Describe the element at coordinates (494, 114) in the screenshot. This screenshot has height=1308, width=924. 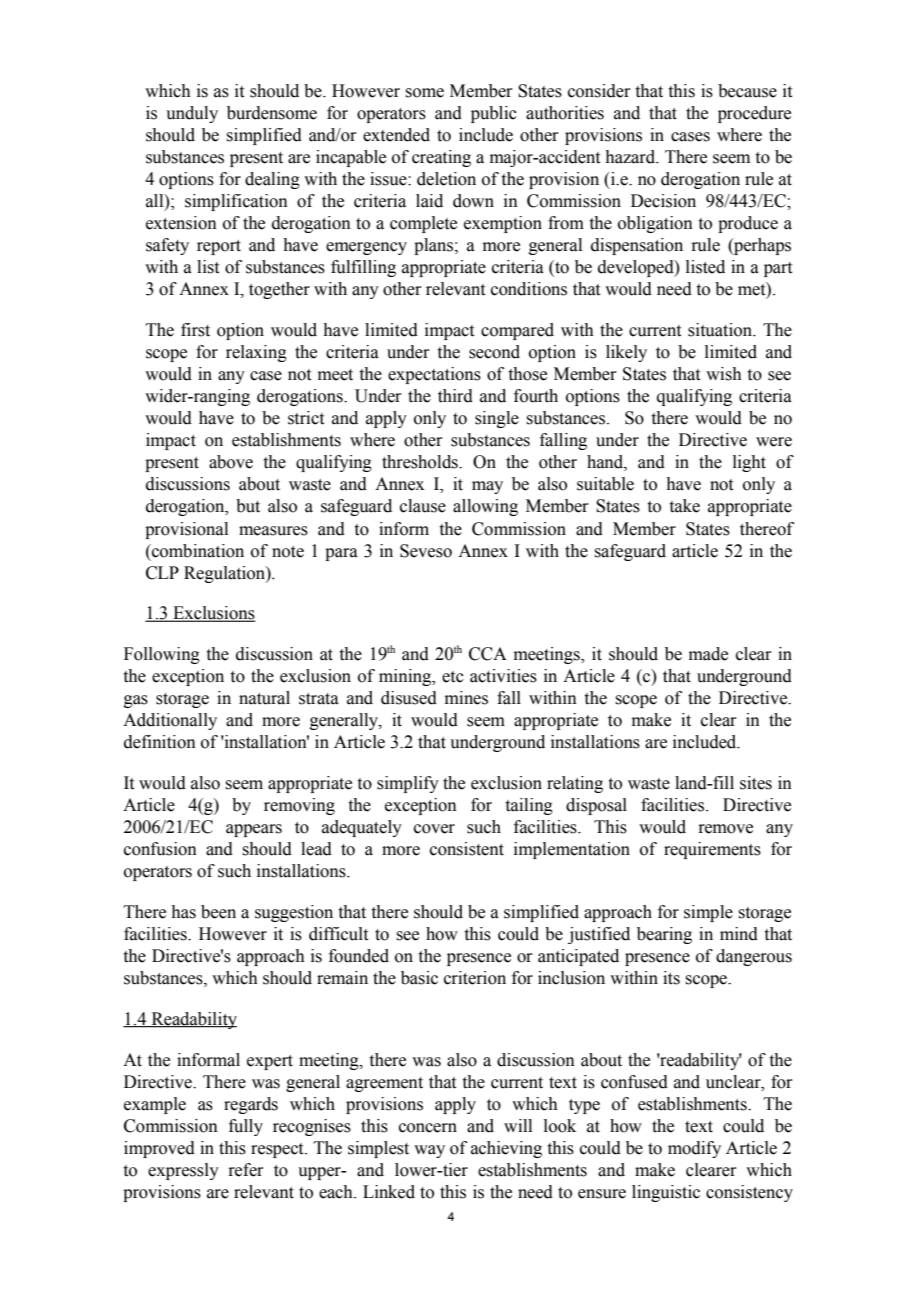
I see `public` at that location.
